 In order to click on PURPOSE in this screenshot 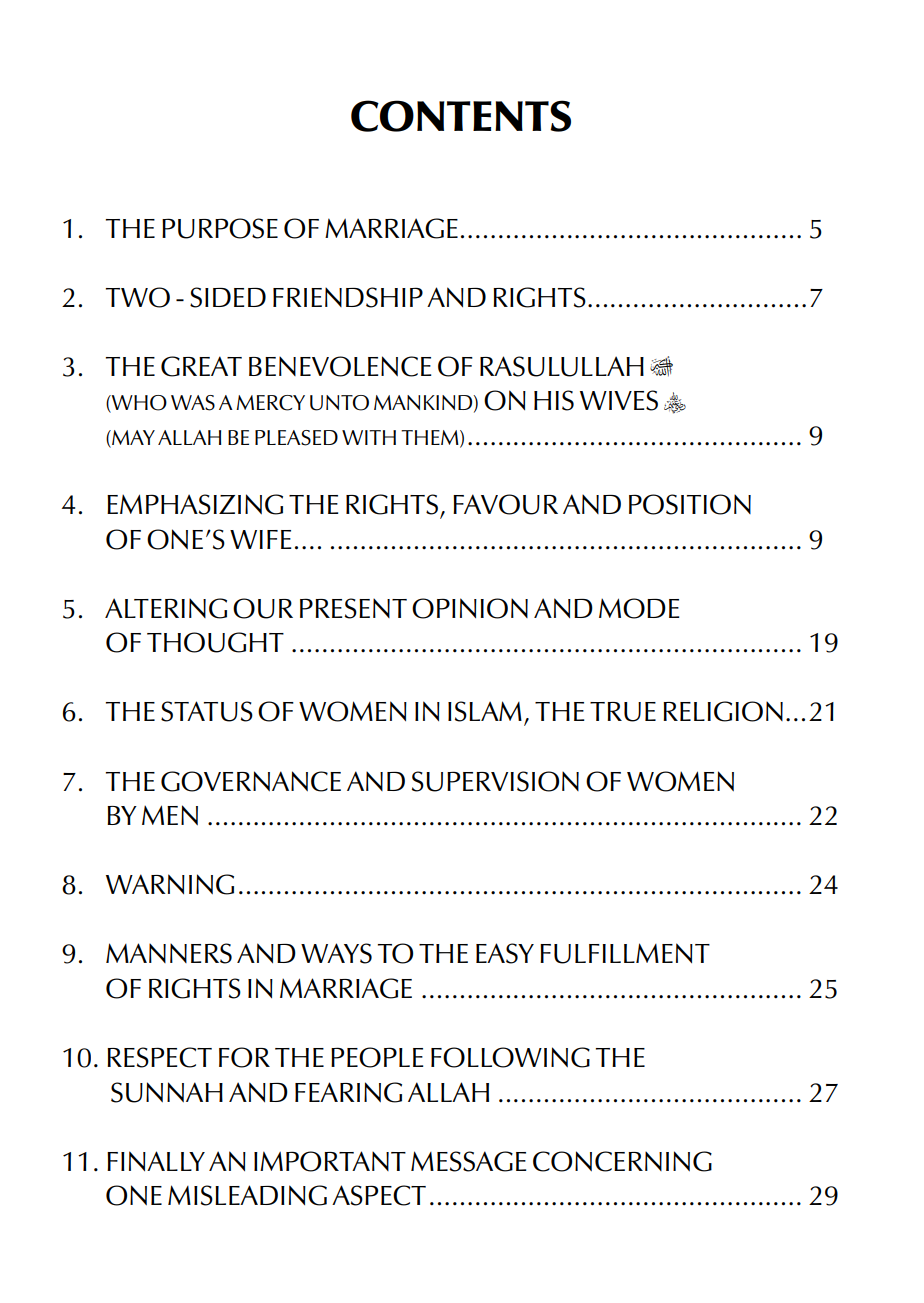, I will do `click(220, 228)`.
